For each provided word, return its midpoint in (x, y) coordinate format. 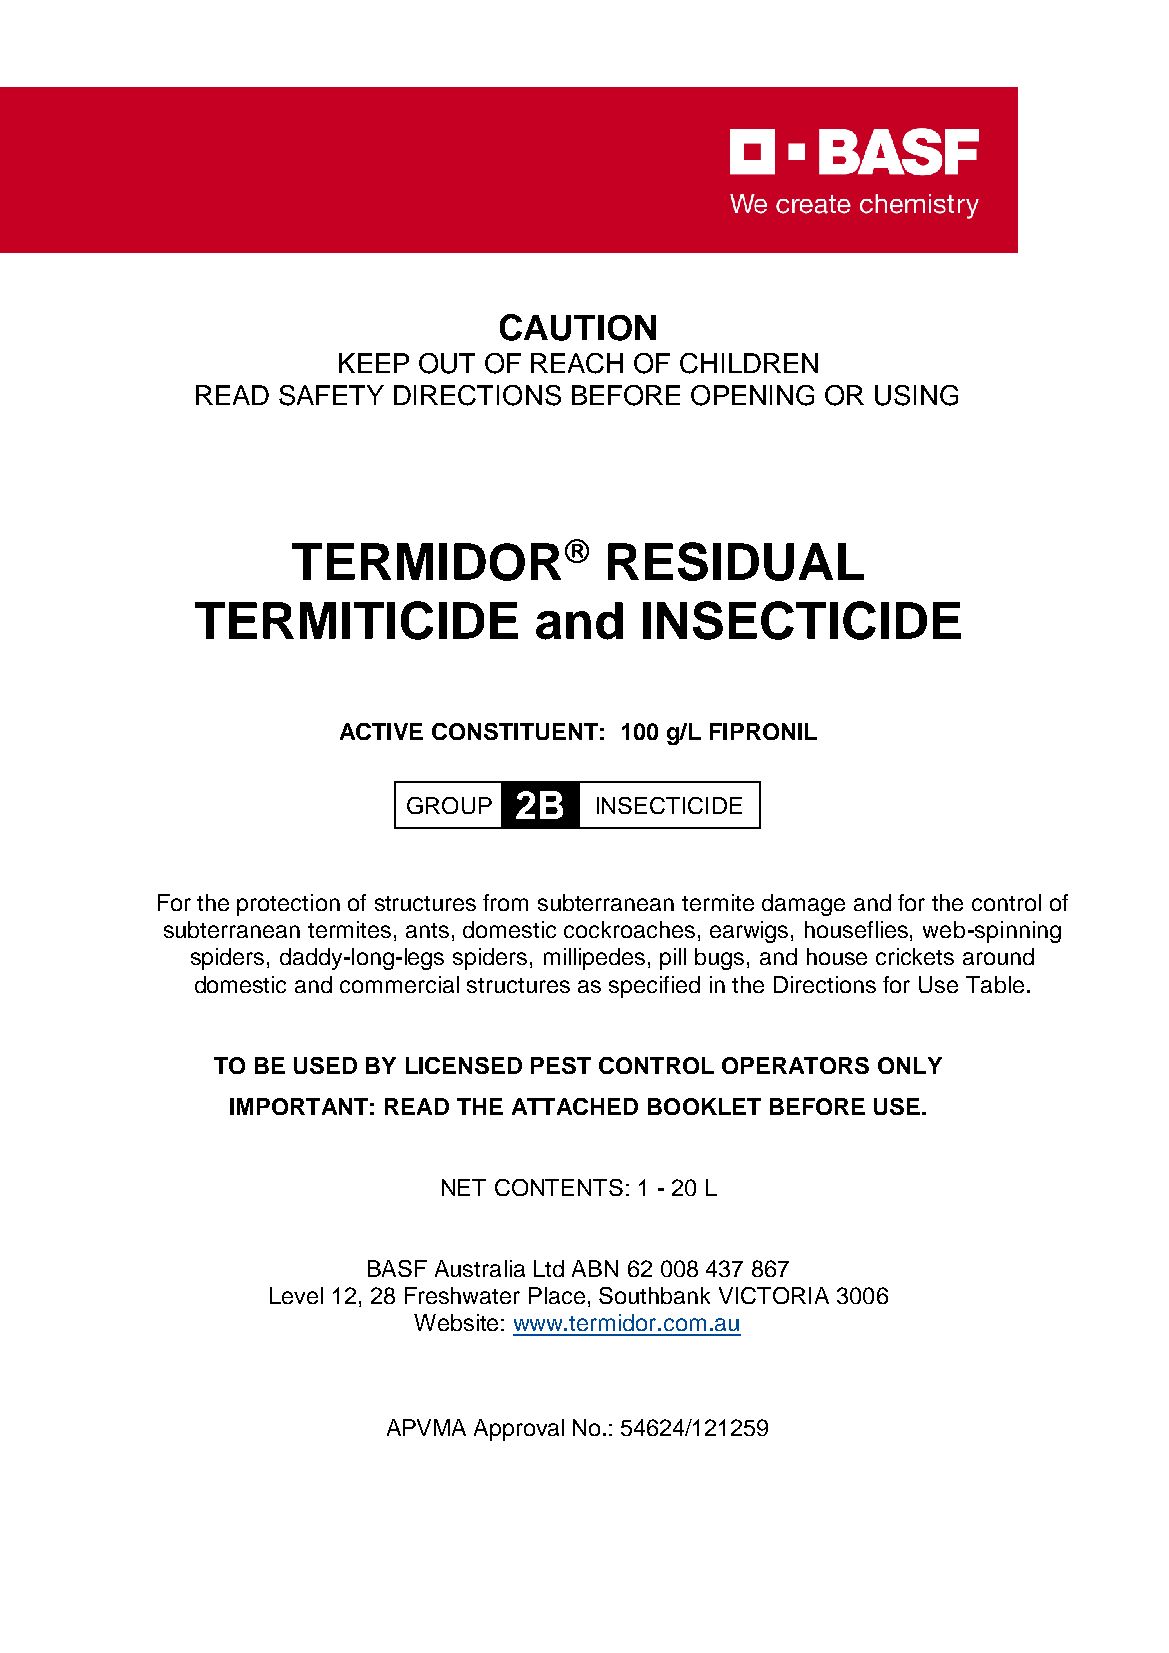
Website (456, 1322)
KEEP (374, 363)
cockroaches (629, 929)
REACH (577, 363)
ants (427, 930)
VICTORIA (774, 1295)
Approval (519, 1430)
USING (916, 395)
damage (803, 905)
